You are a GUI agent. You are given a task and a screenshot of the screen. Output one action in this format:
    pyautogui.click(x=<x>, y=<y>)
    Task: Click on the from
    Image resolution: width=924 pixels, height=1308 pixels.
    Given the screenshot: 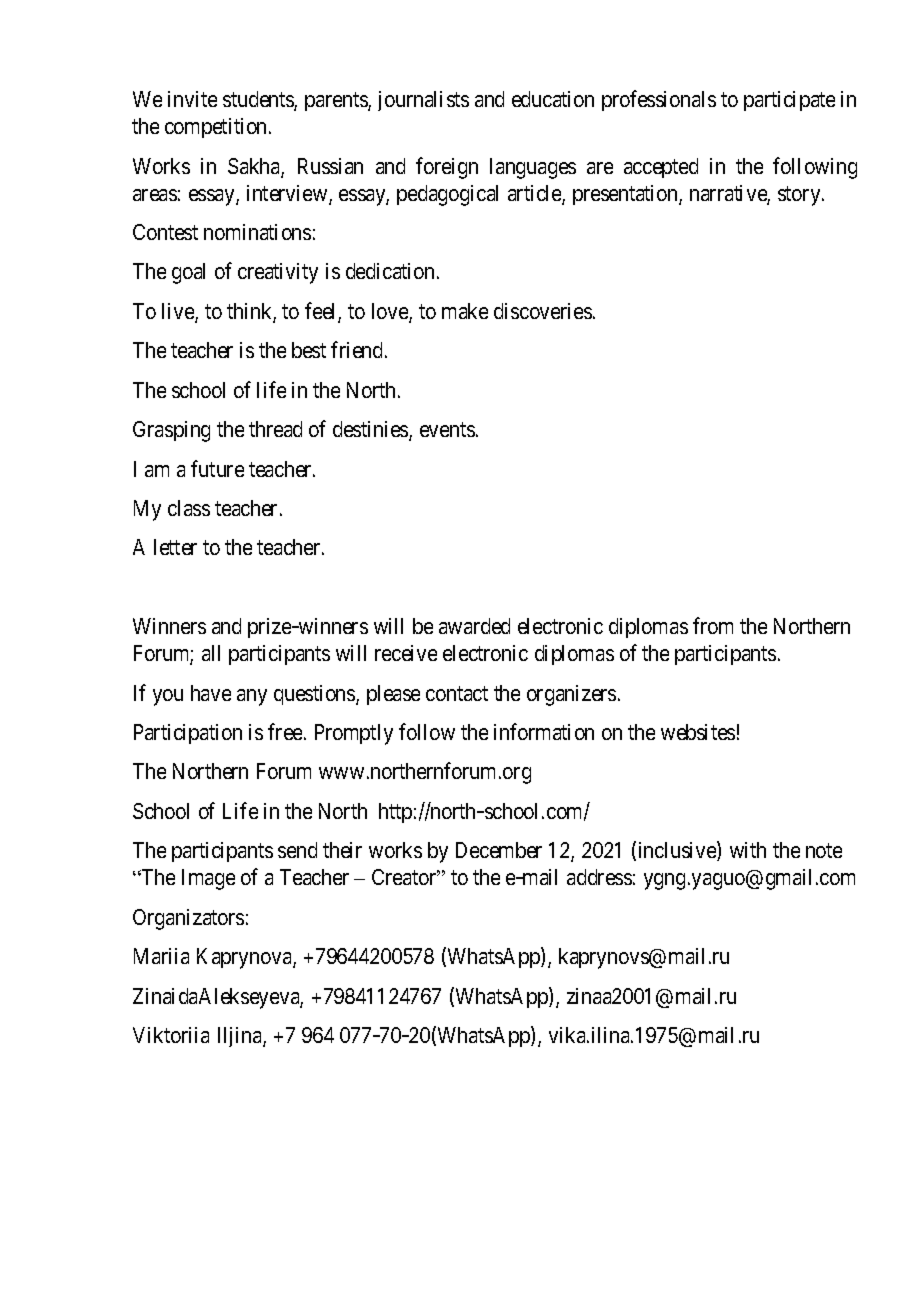 What is the action you would take?
    pyautogui.click(x=713, y=625)
